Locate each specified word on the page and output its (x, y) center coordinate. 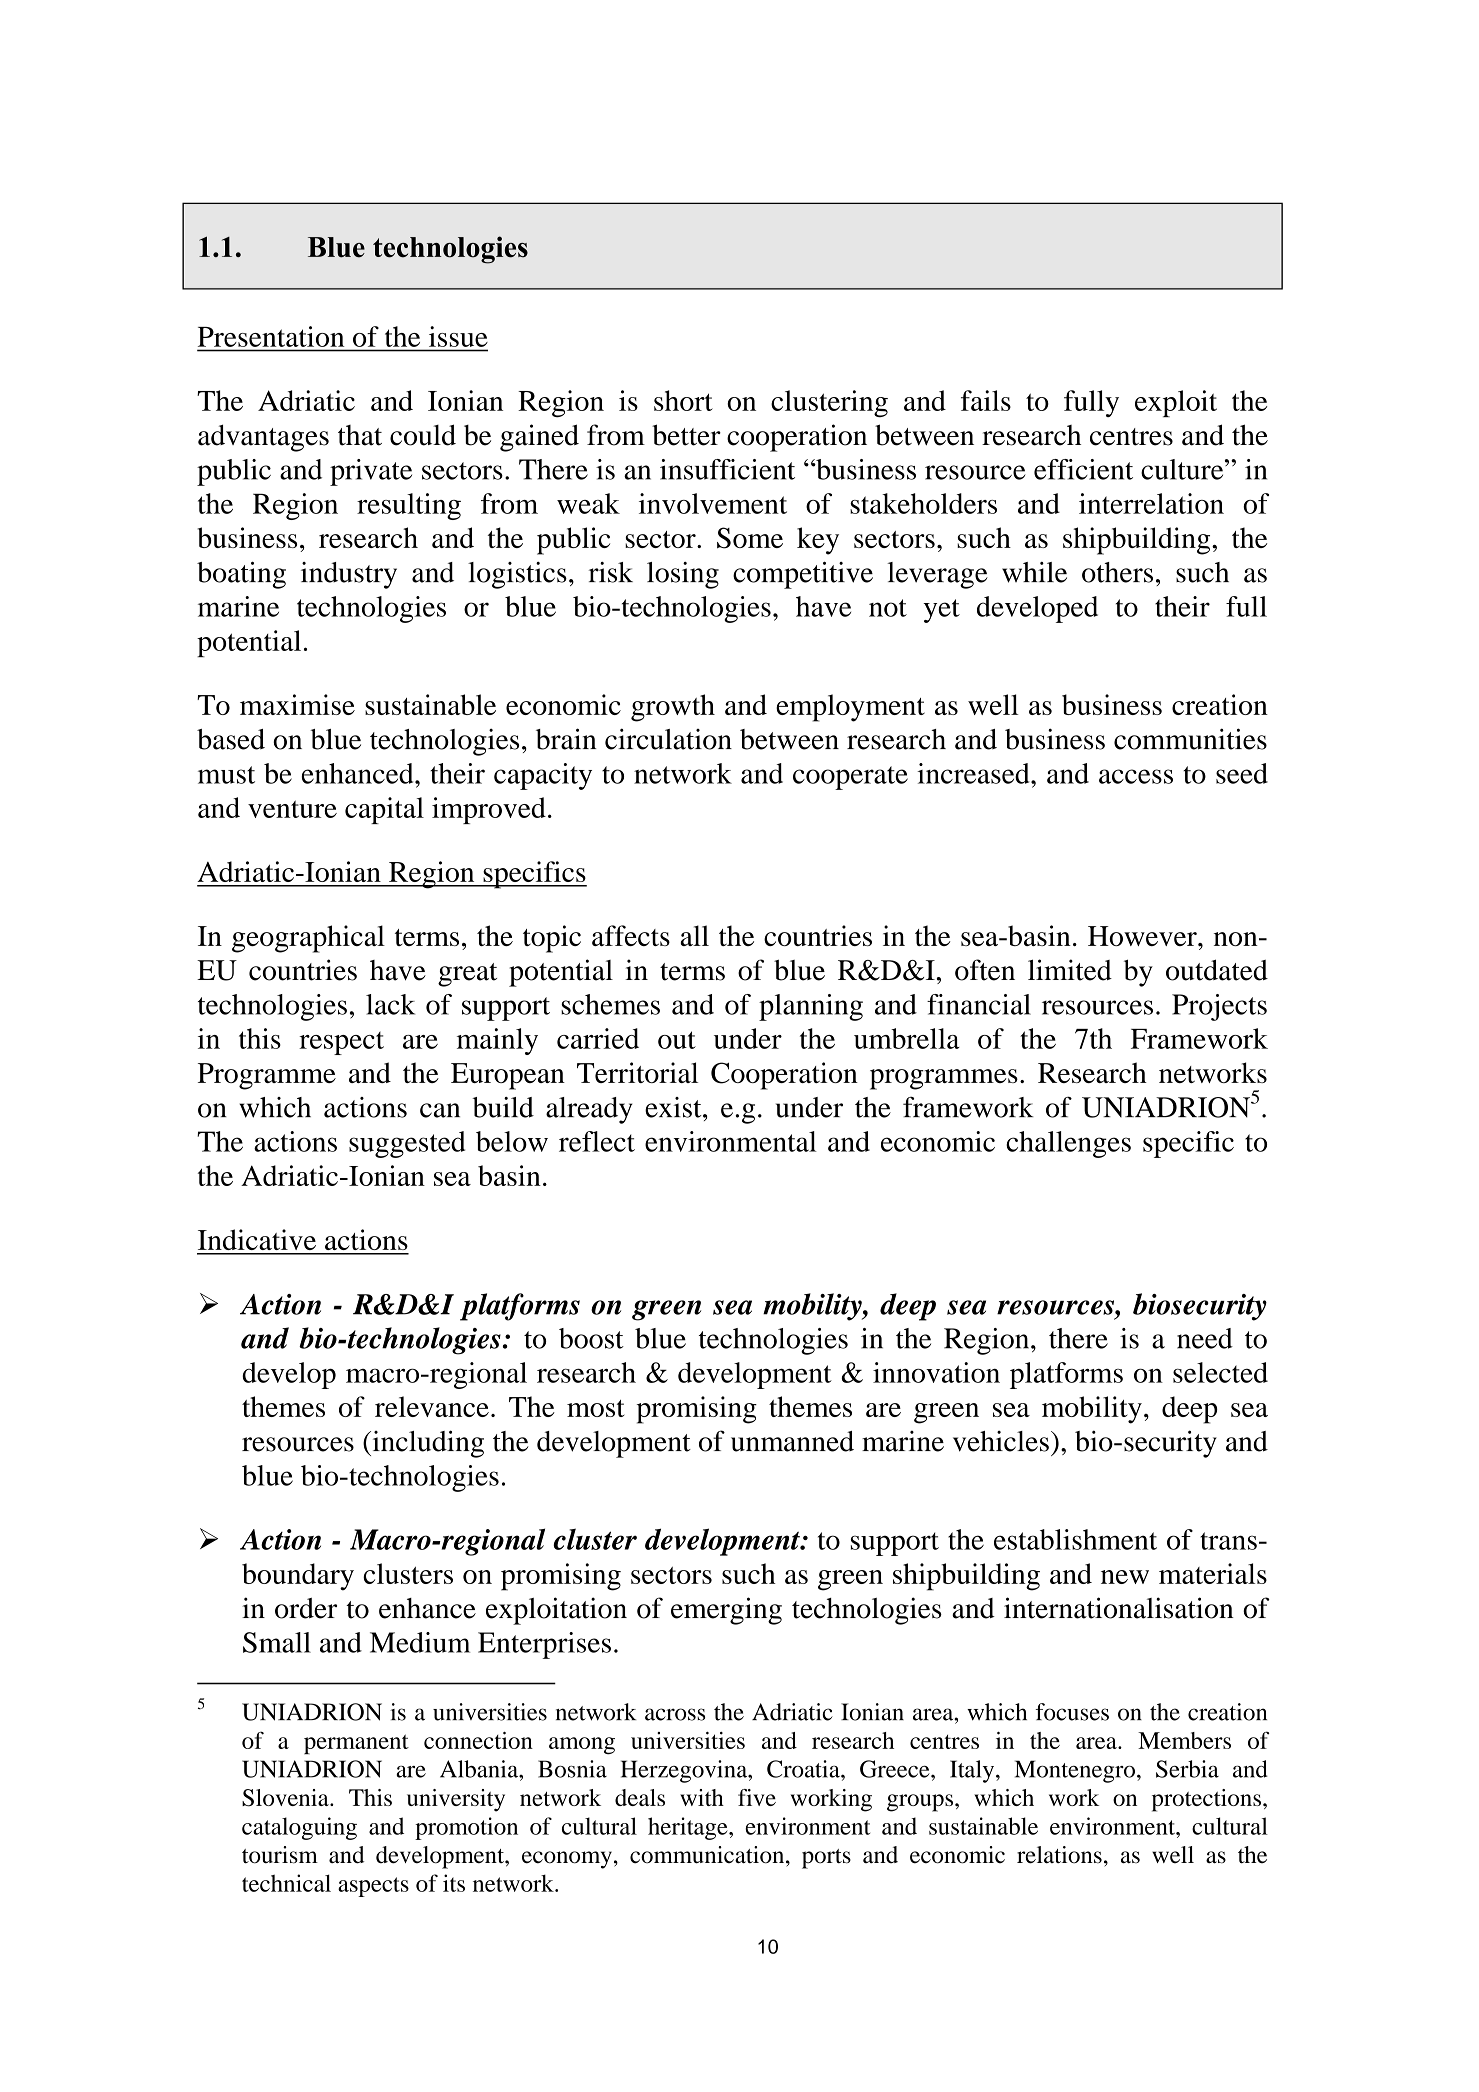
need (1205, 1338)
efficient (1083, 469)
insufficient (727, 469)
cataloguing (299, 1828)
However (1143, 936)
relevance (432, 1406)
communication (708, 1855)
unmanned (792, 1441)
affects (631, 935)
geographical (308, 939)
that (360, 435)
